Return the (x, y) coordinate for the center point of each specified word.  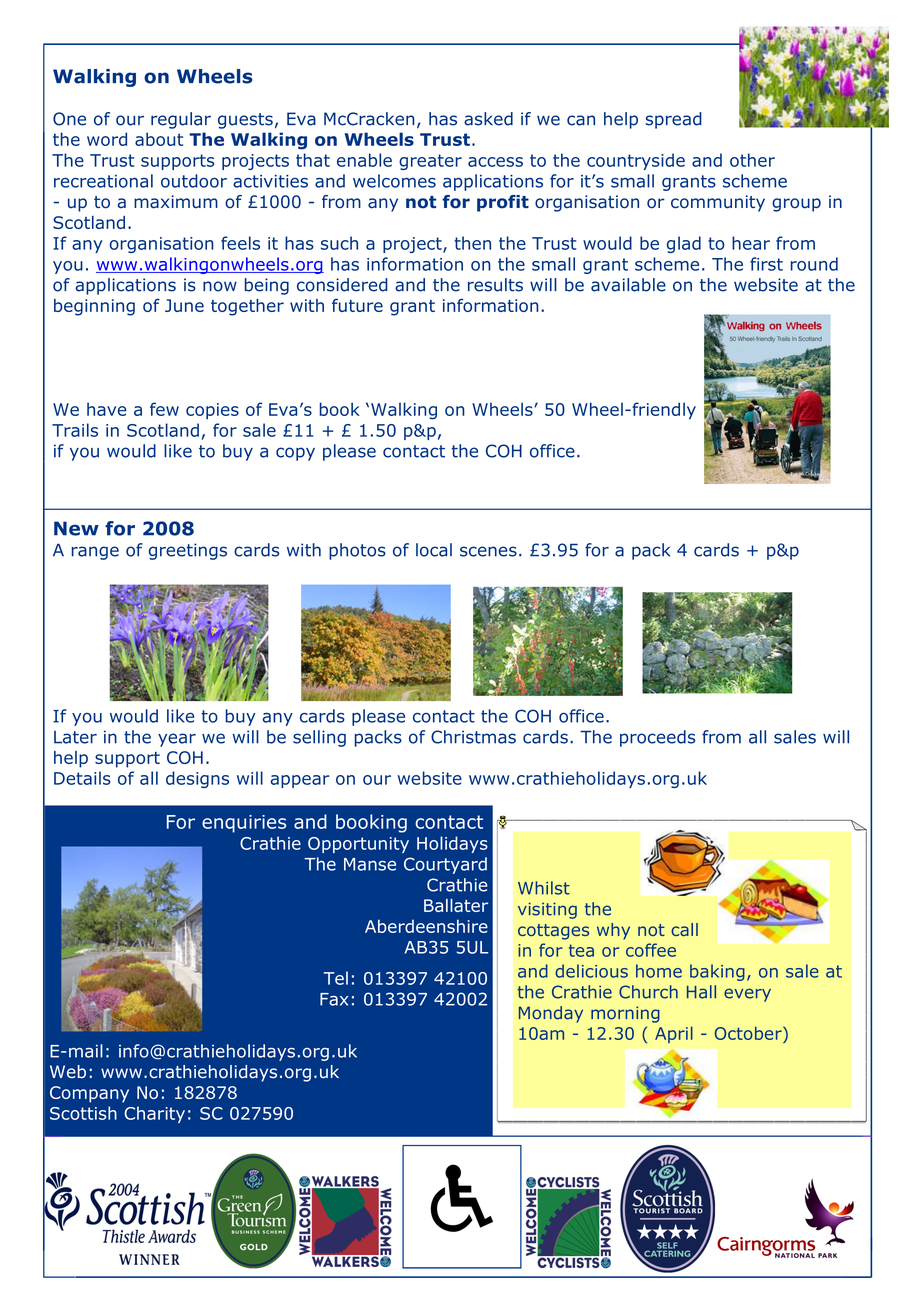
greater (430, 162)
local (434, 550)
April (674, 1034)
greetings (188, 551)
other (752, 160)
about (159, 139)
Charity (154, 1114)
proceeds (657, 738)
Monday (551, 1014)
